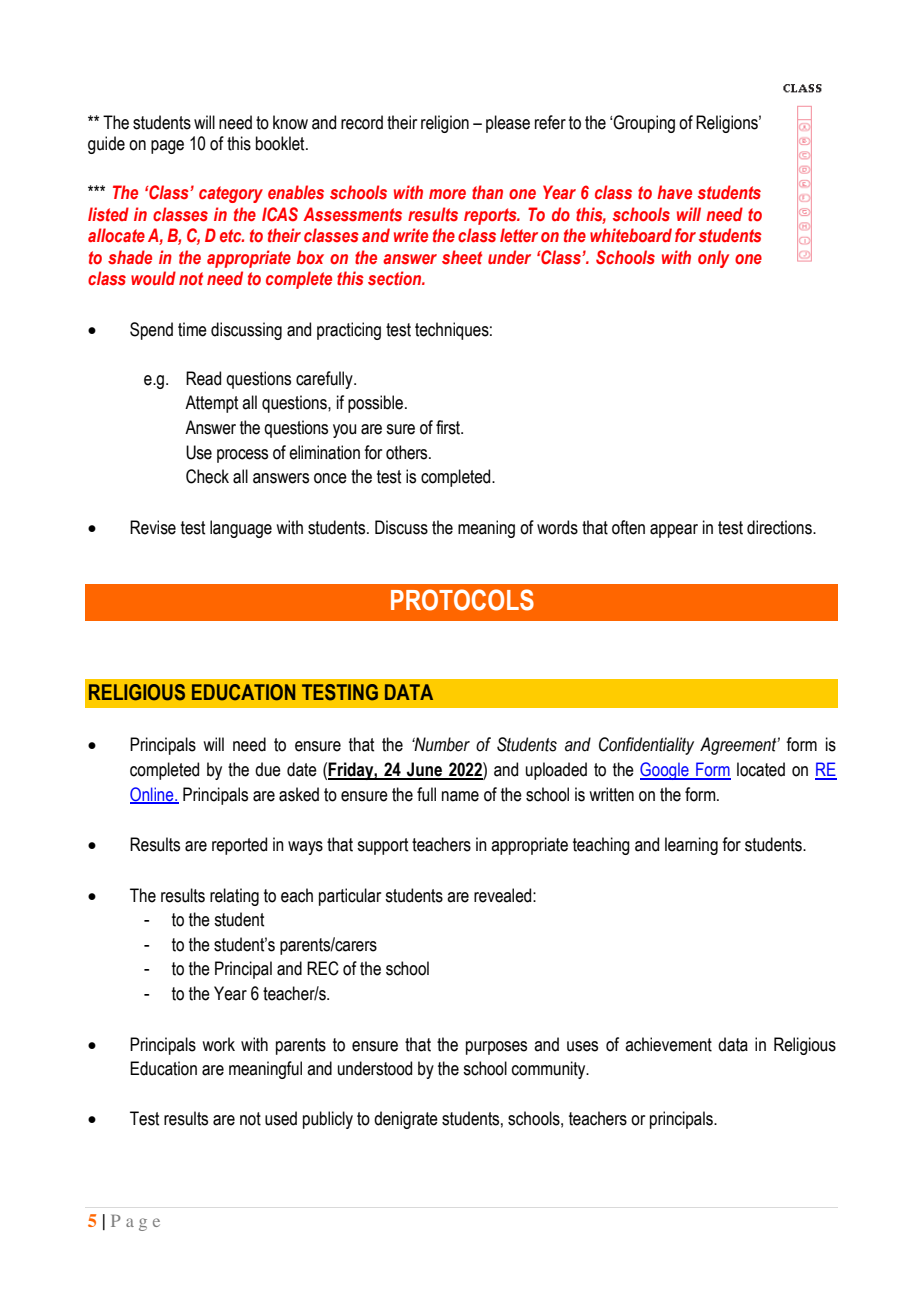 Image resolution: width=924 pixels, height=1307 pixels. What do you see at coordinates (239, 846) in the image?
I see `reported` at bounding box center [239, 846].
